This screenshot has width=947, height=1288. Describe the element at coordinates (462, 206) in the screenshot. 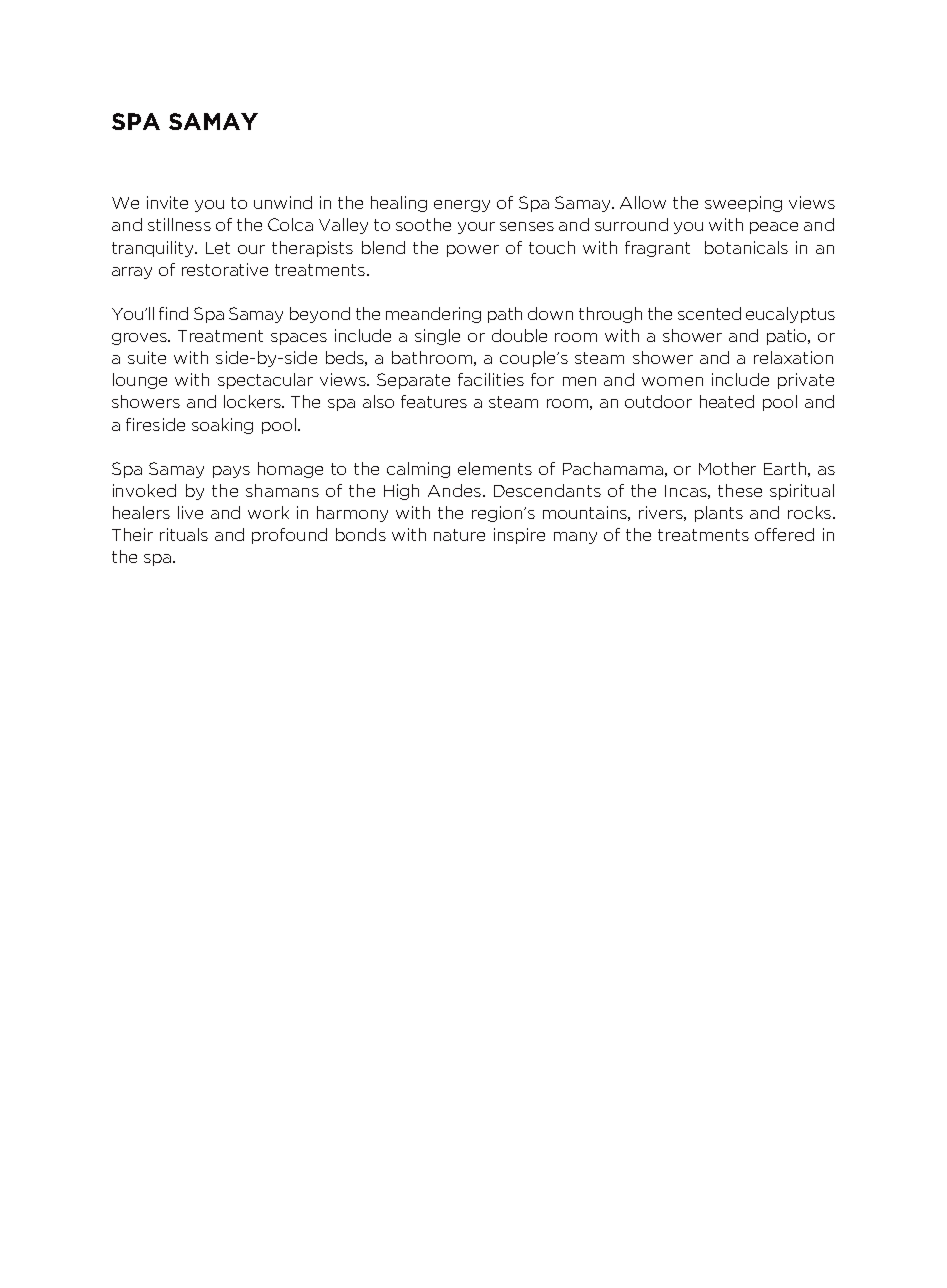

I see `energy` at that location.
